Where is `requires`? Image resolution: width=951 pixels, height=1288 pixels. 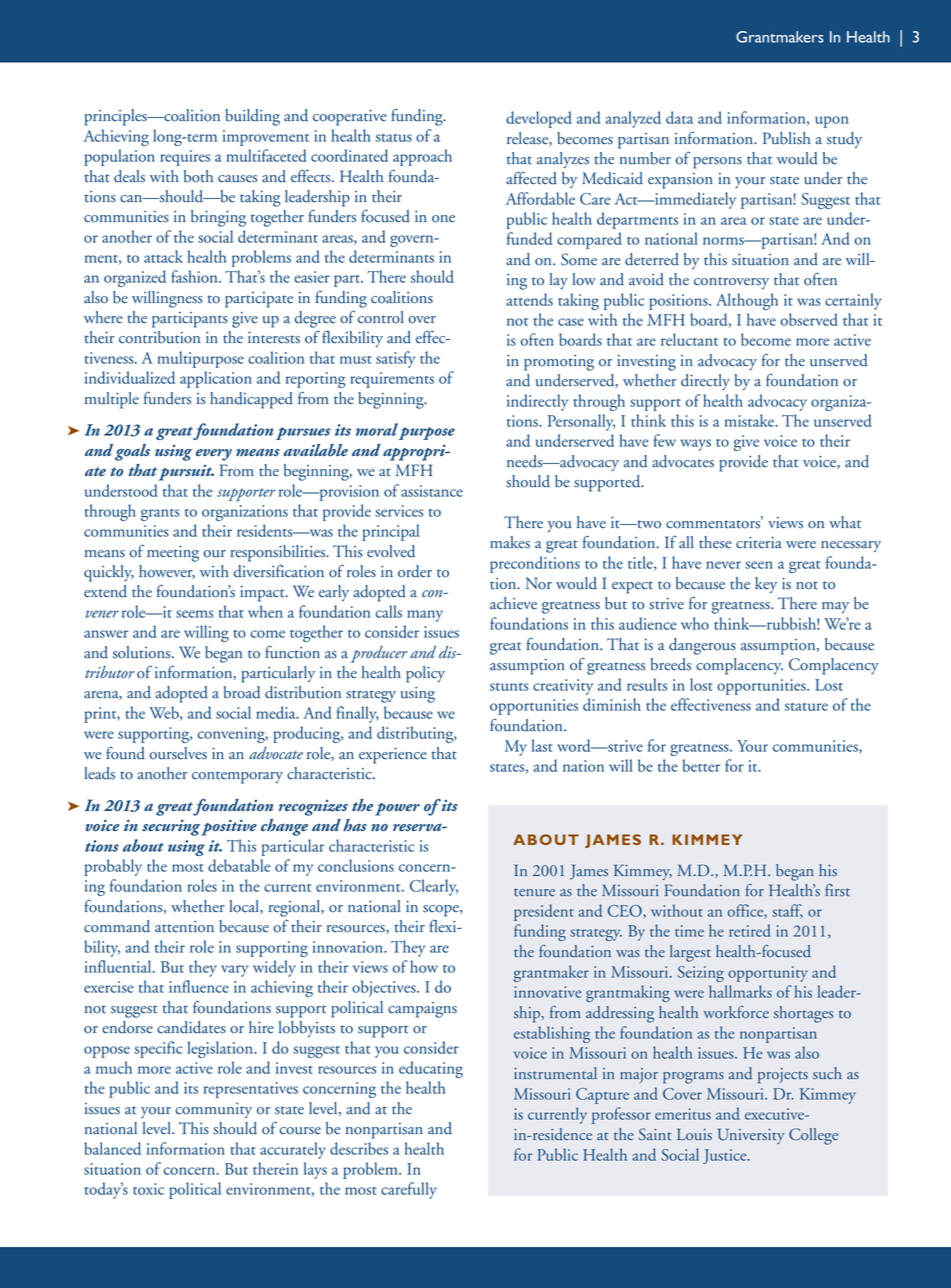
requires is located at coordinates (185, 158).
